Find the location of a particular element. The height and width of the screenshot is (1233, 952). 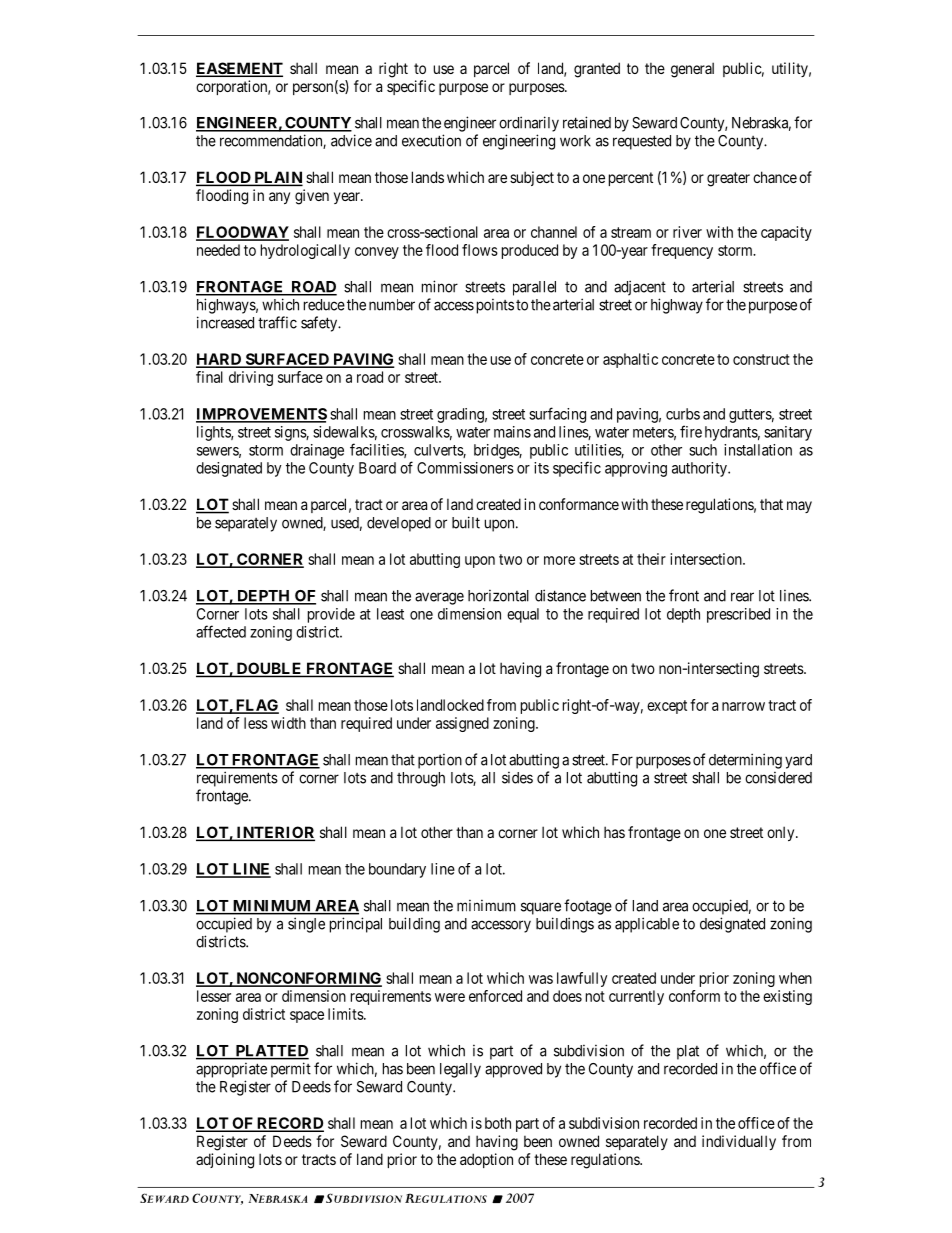

mains is located at coordinates (512, 432).
